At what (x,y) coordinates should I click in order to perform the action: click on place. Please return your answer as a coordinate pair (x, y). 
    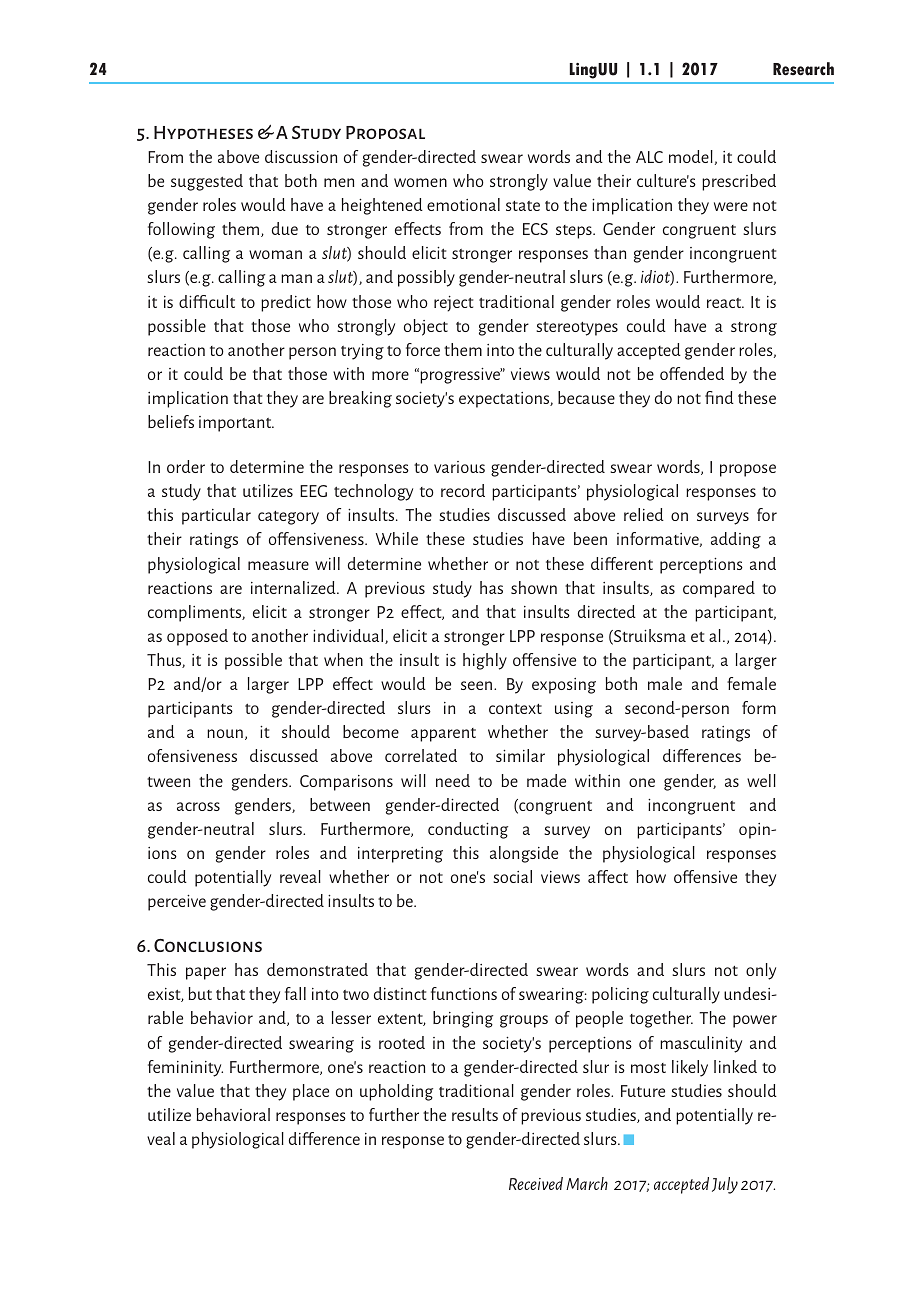
    Looking at the image, I should click on (311, 1092).
